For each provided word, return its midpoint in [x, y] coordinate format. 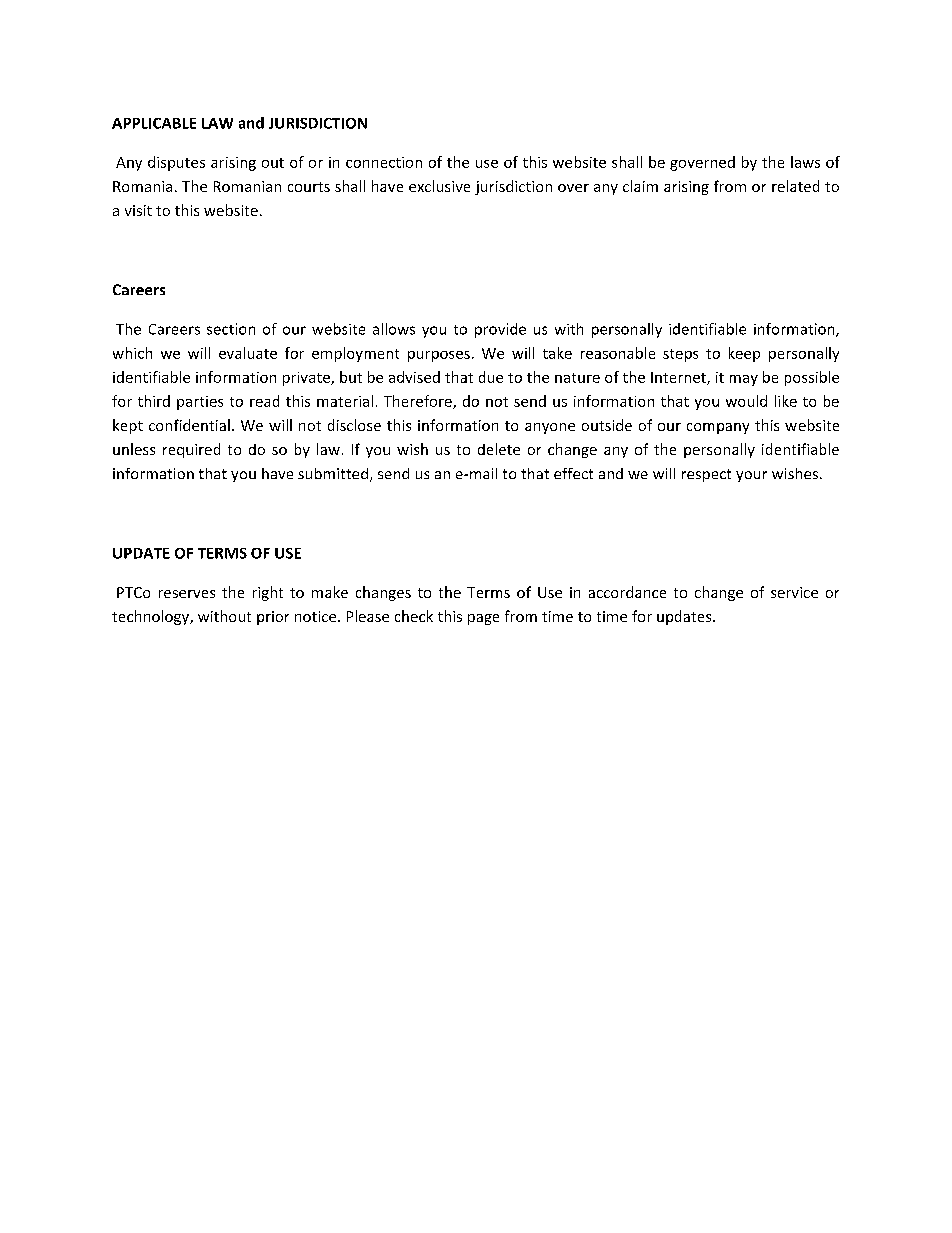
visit [138, 210]
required [191, 450]
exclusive [439, 186]
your [751, 476]
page [483, 619]
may [744, 380]
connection [384, 162]
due [491, 377]
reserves [187, 594]
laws [805, 162]
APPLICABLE [154, 123]
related [795, 186]
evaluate [248, 353]
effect [573, 473]
